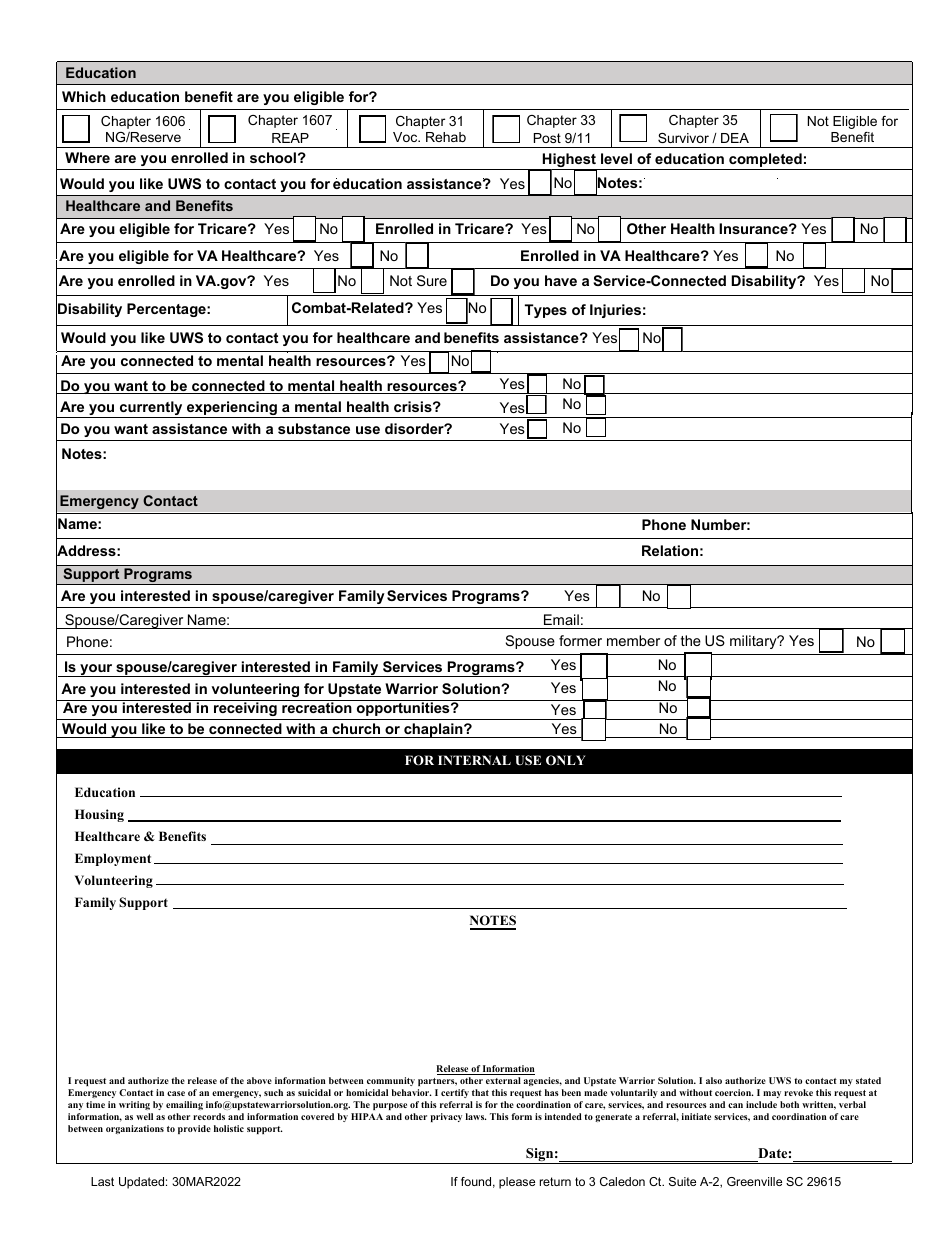 The height and width of the screenshot is (1233, 952). Describe the element at coordinates (474, 760) in the screenshot. I see `INTERNAL` at that location.
